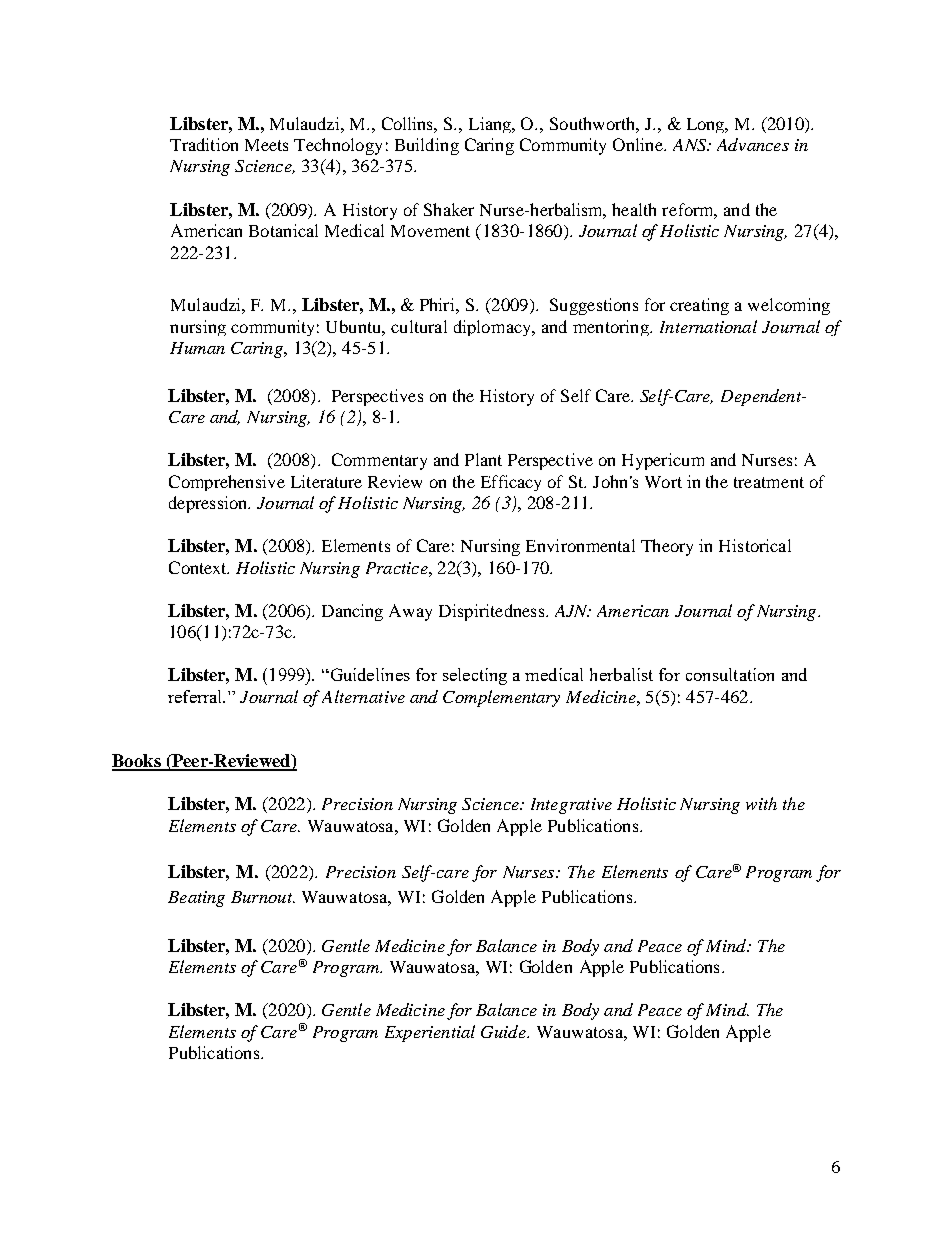 The image size is (952, 1233). What do you see at coordinates (196, 899) in the document?
I see `Beating` at bounding box center [196, 899].
